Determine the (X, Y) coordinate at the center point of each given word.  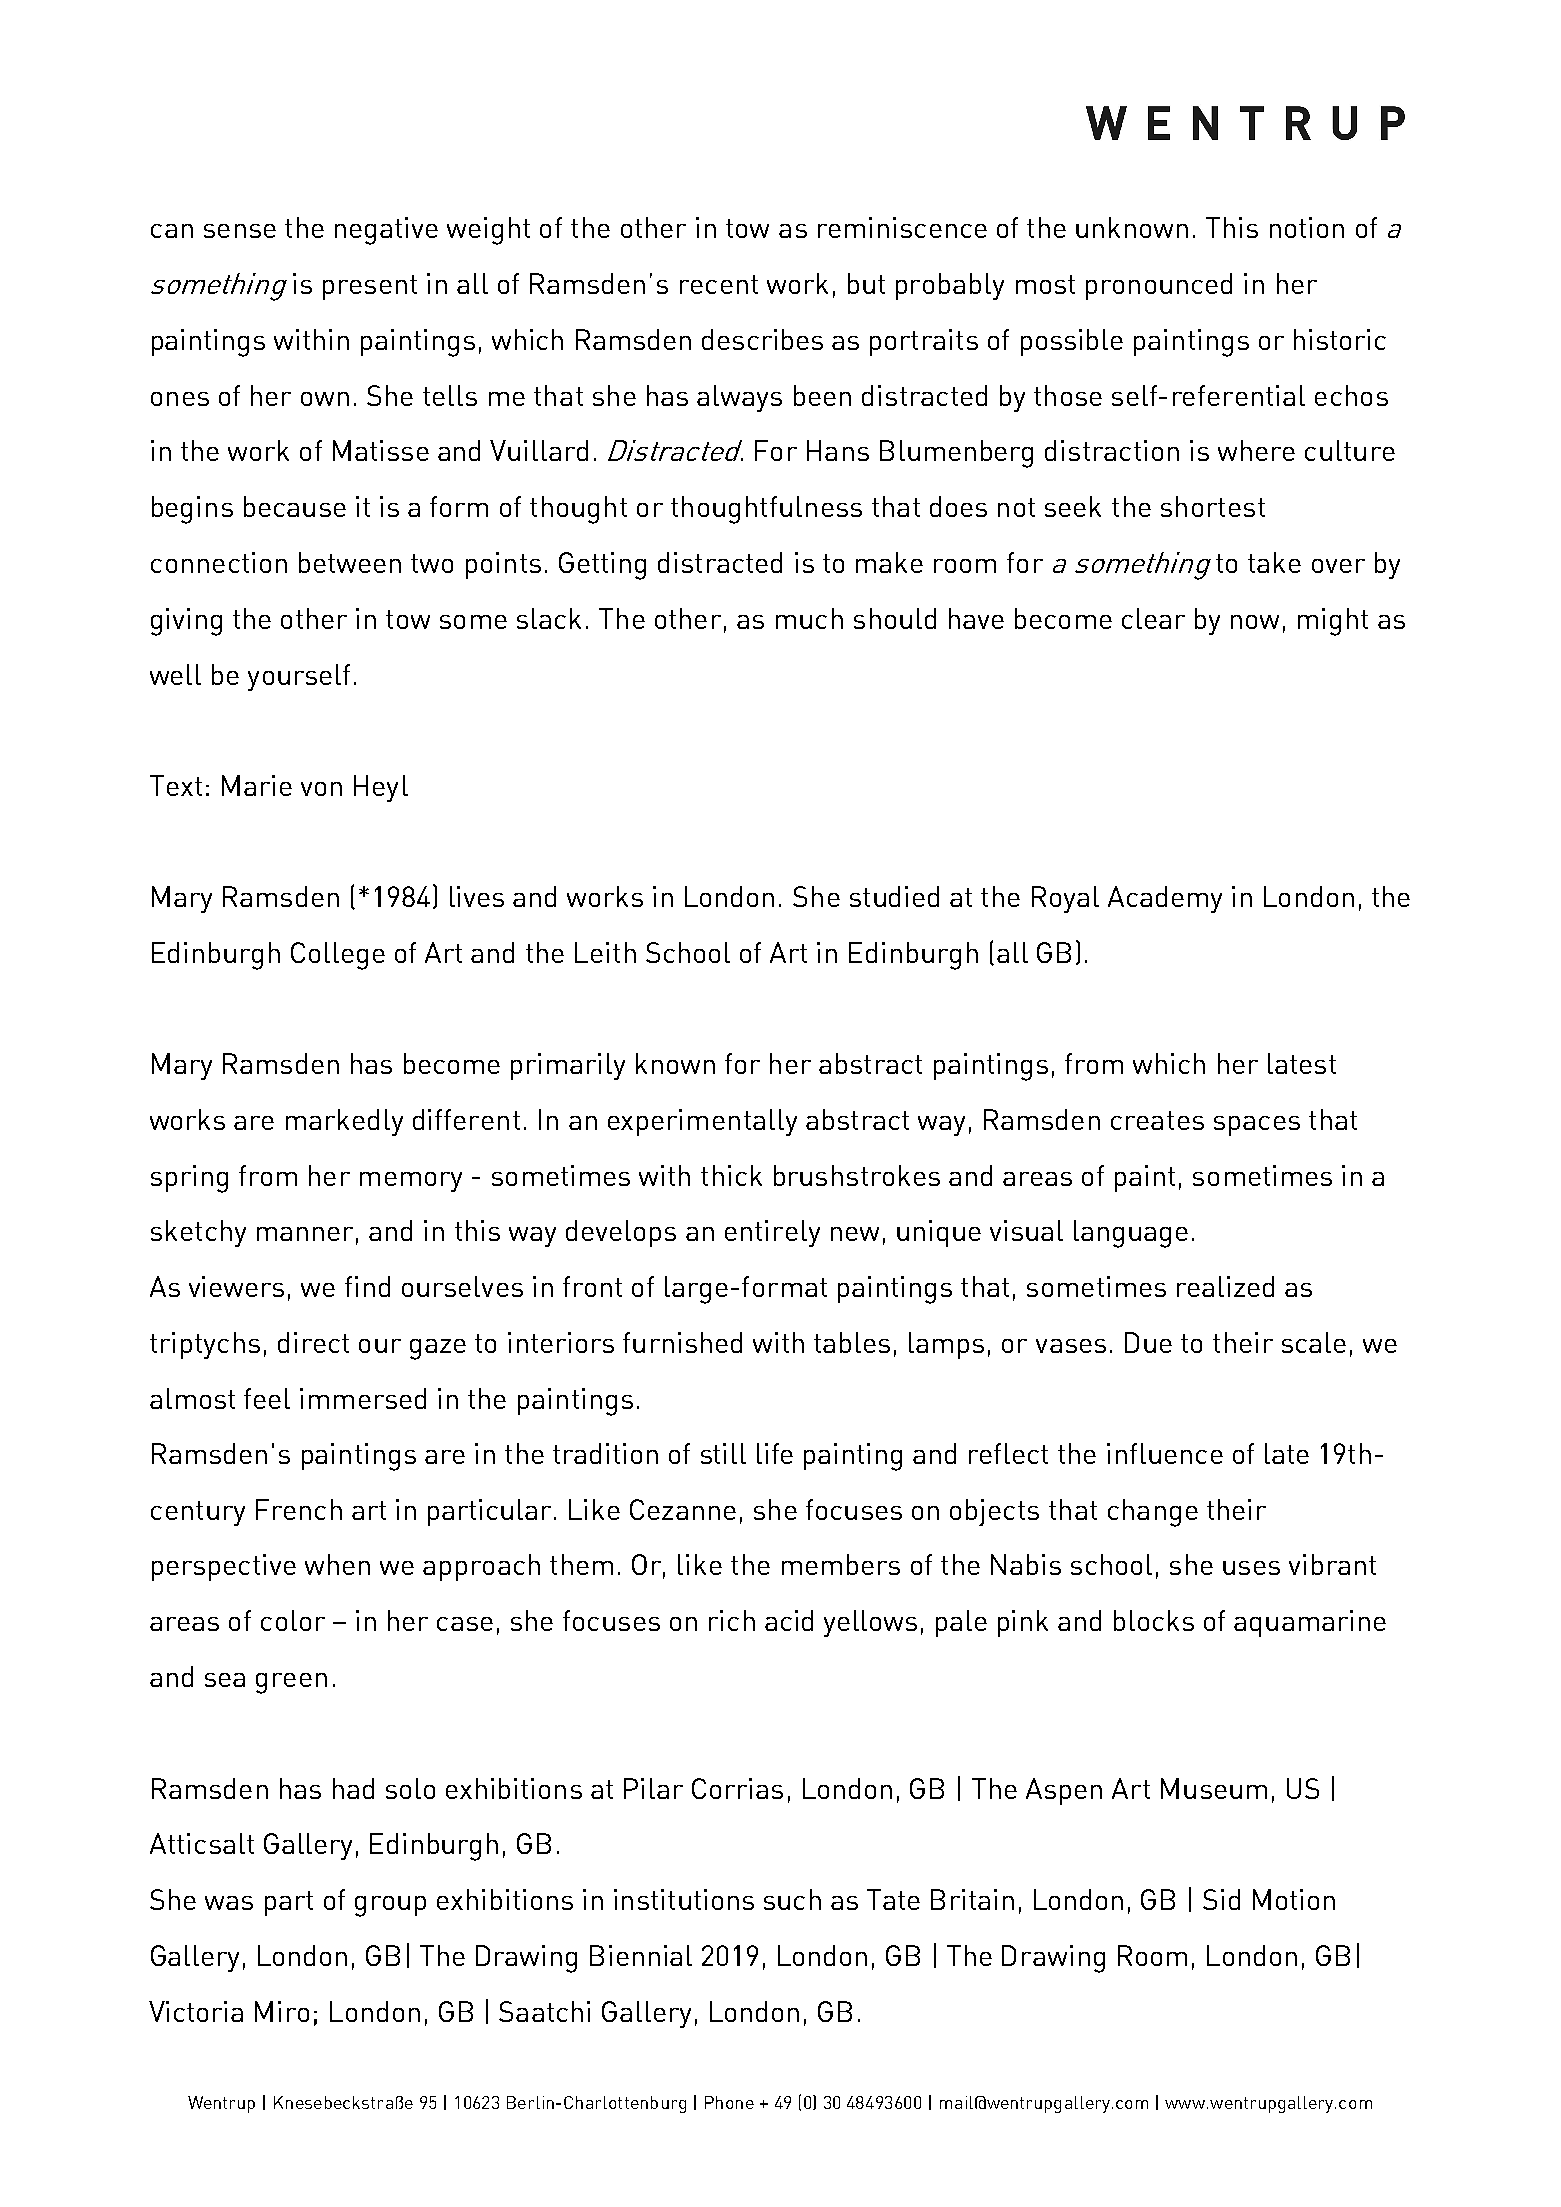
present (370, 287)
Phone (729, 2102)
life (775, 1453)
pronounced (1159, 286)
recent (719, 284)
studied (894, 896)
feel (267, 1398)
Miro (282, 2011)
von (321, 789)
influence (1165, 1453)
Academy (1165, 899)
